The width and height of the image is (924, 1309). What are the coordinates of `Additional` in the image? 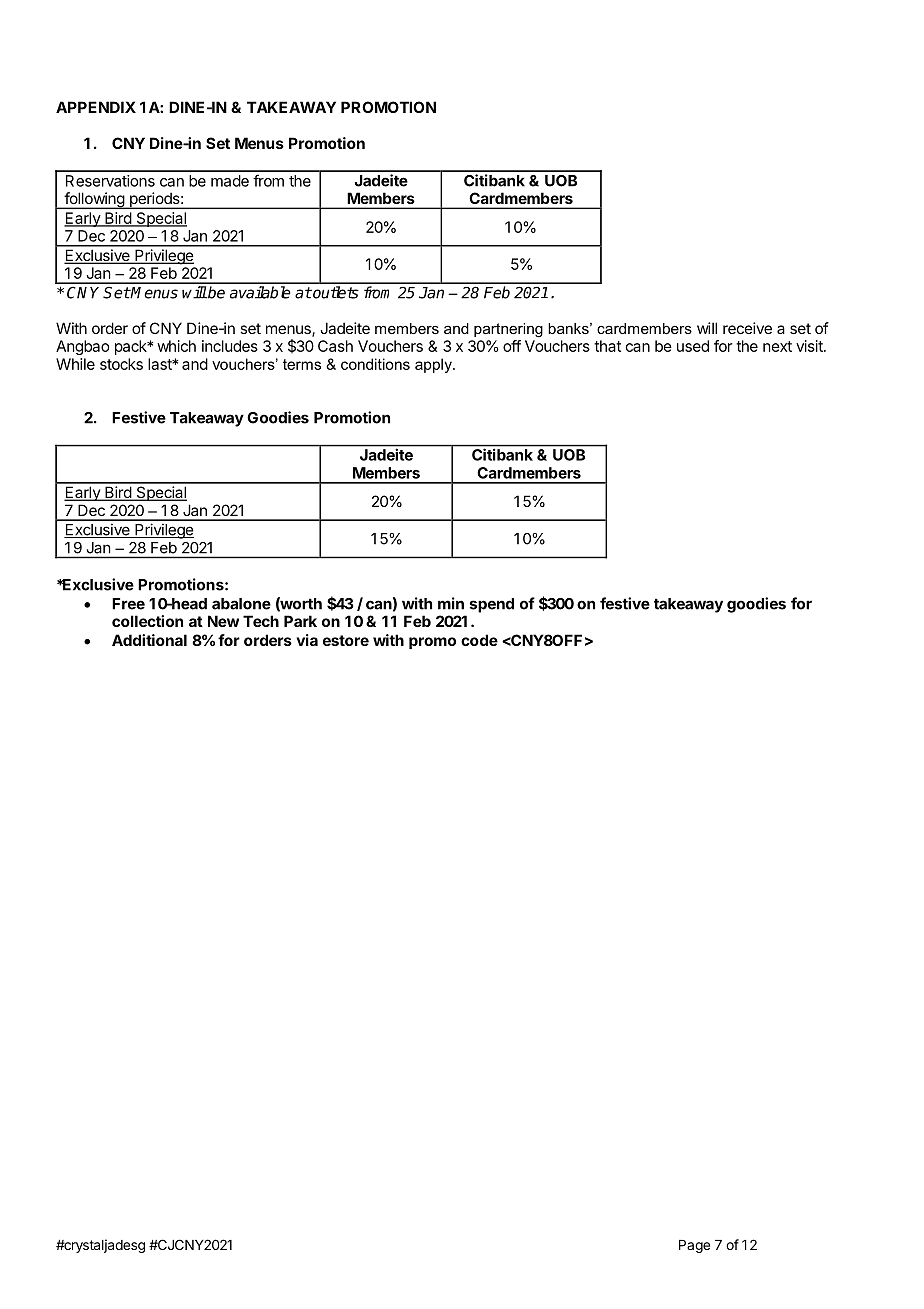 It's located at (149, 640).
